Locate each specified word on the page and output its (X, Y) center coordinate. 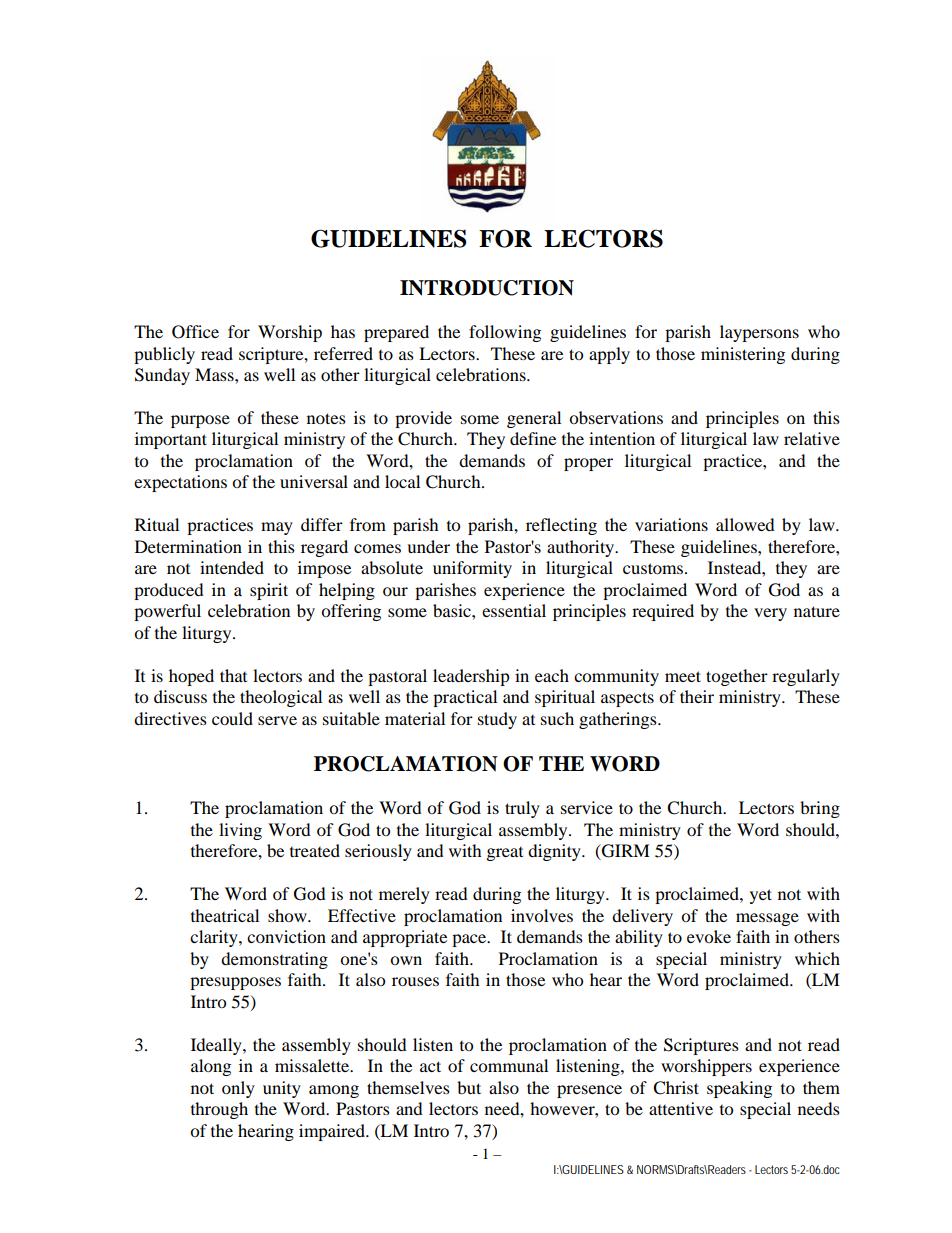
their (697, 696)
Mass (215, 374)
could (232, 718)
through (219, 1110)
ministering (743, 355)
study (497, 720)
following (505, 333)
